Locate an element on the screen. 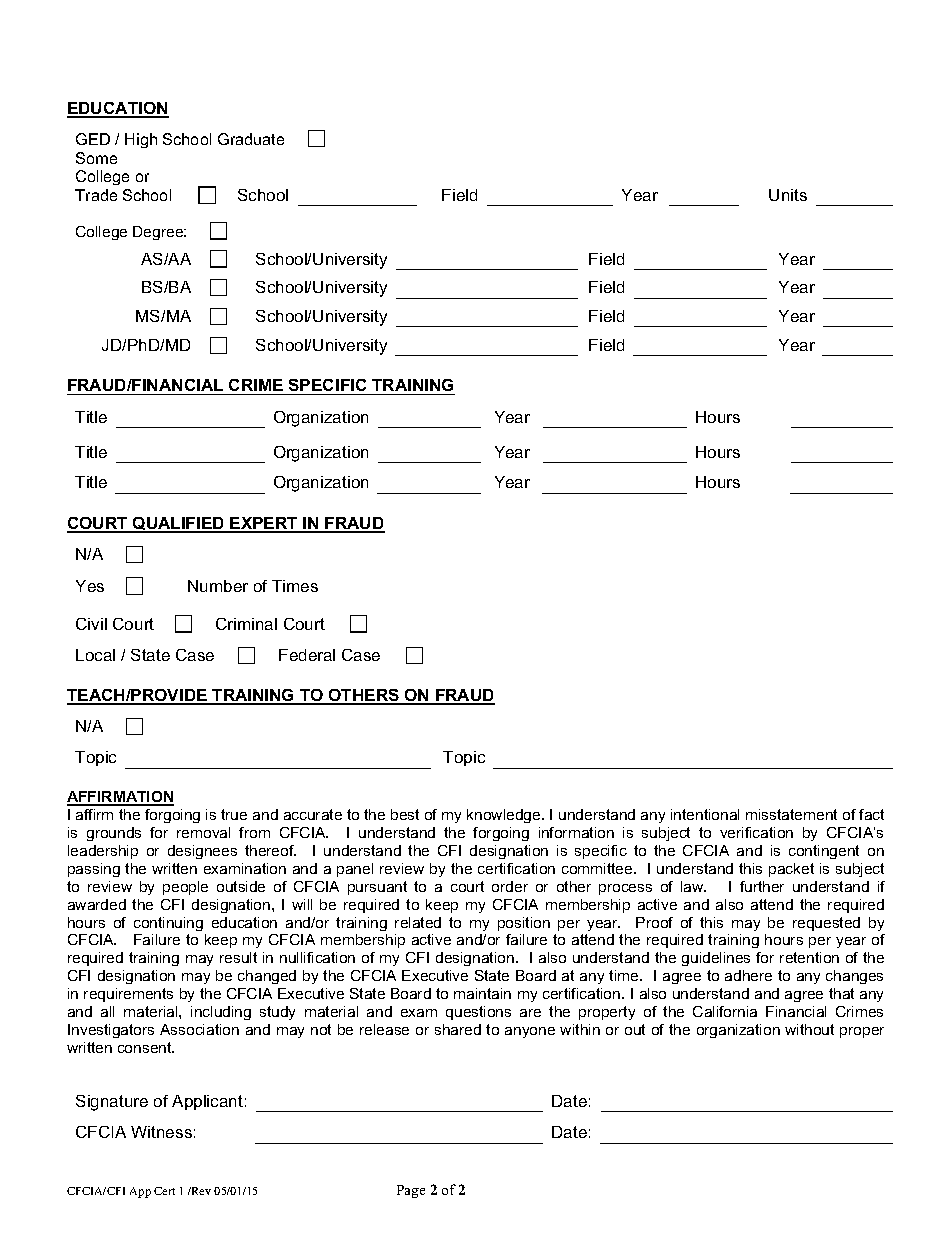 This screenshot has width=952, height=1233. High is located at coordinates (141, 140).
